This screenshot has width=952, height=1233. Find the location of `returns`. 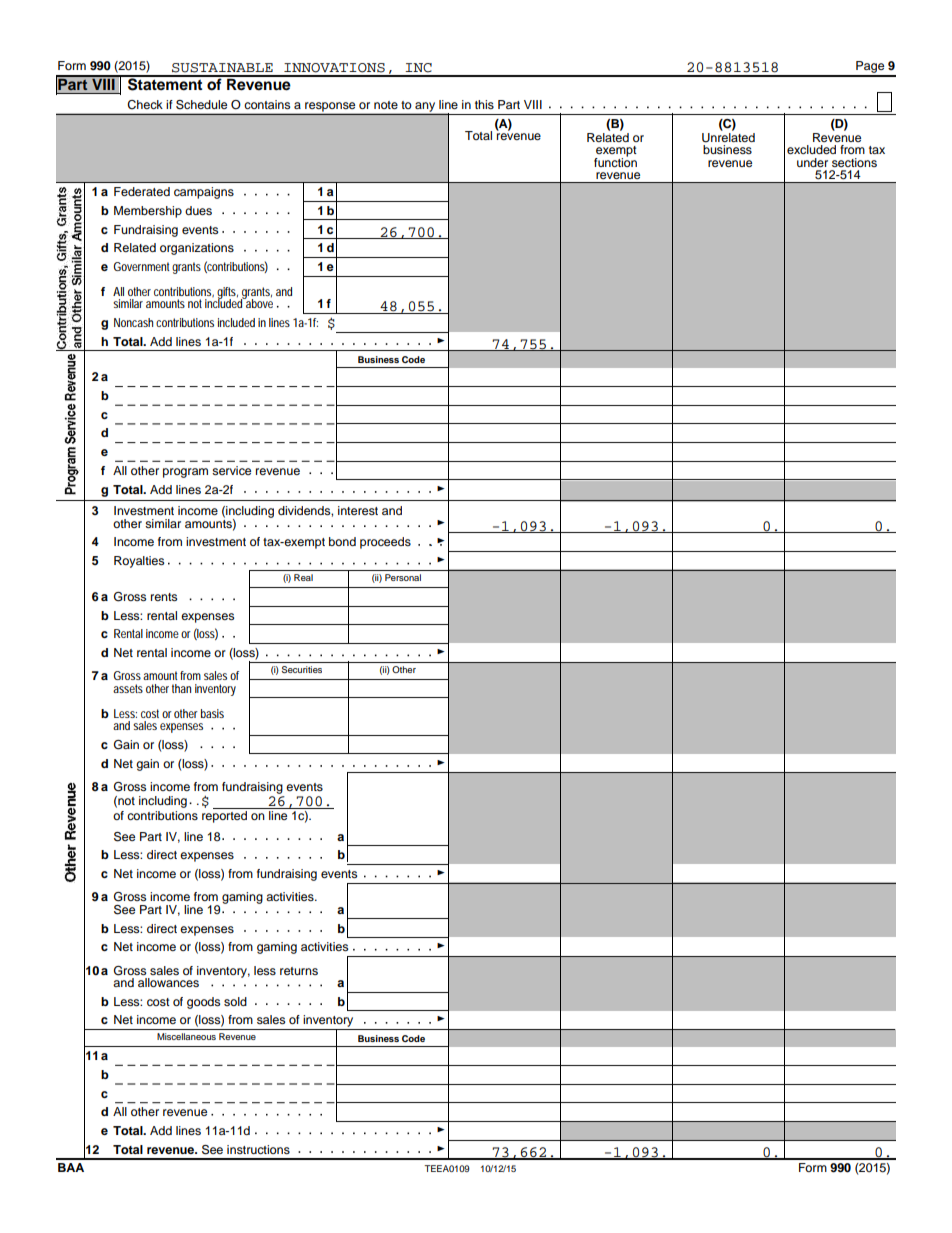

returns is located at coordinates (299, 971).
